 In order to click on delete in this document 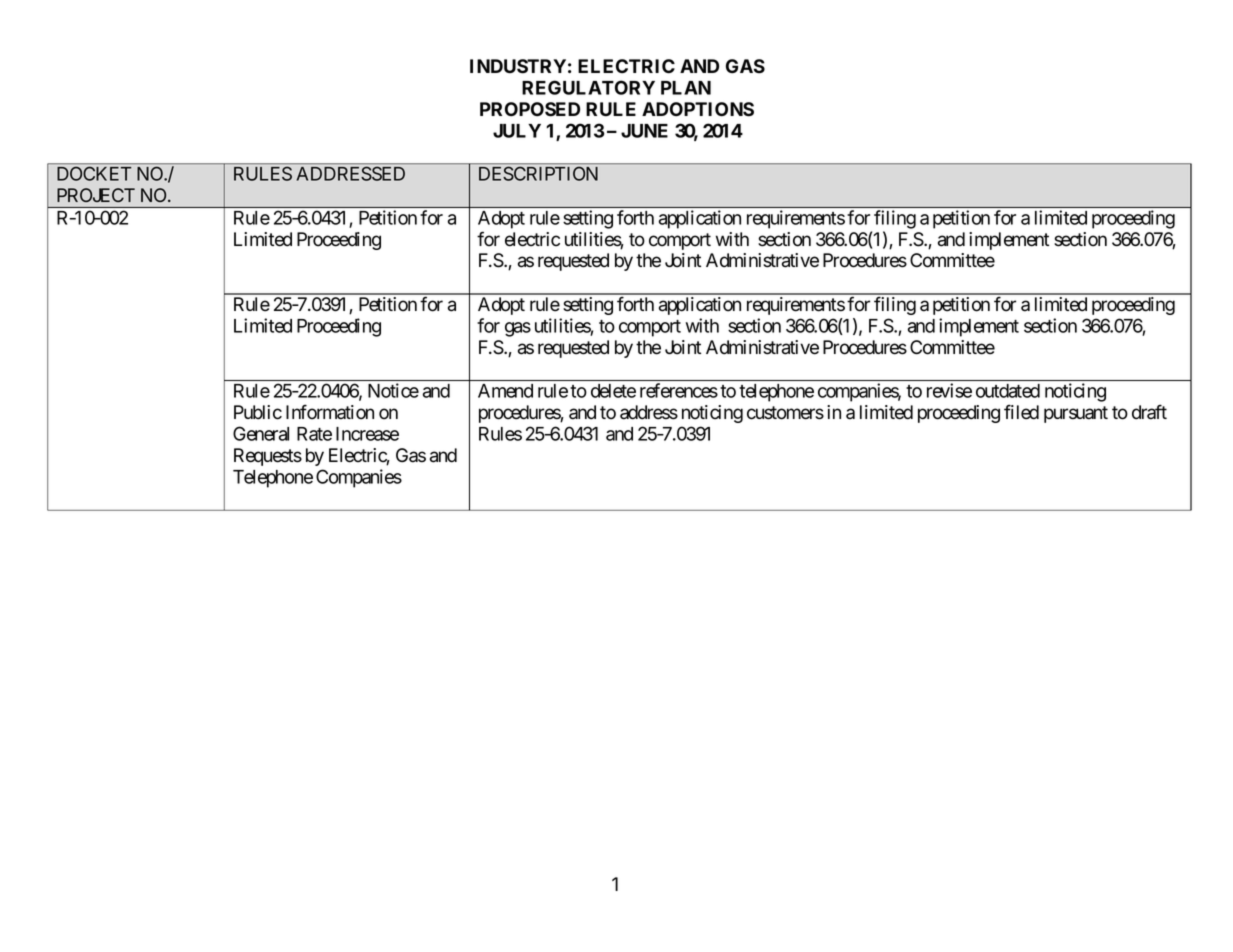, I will do `click(613, 391)`.
